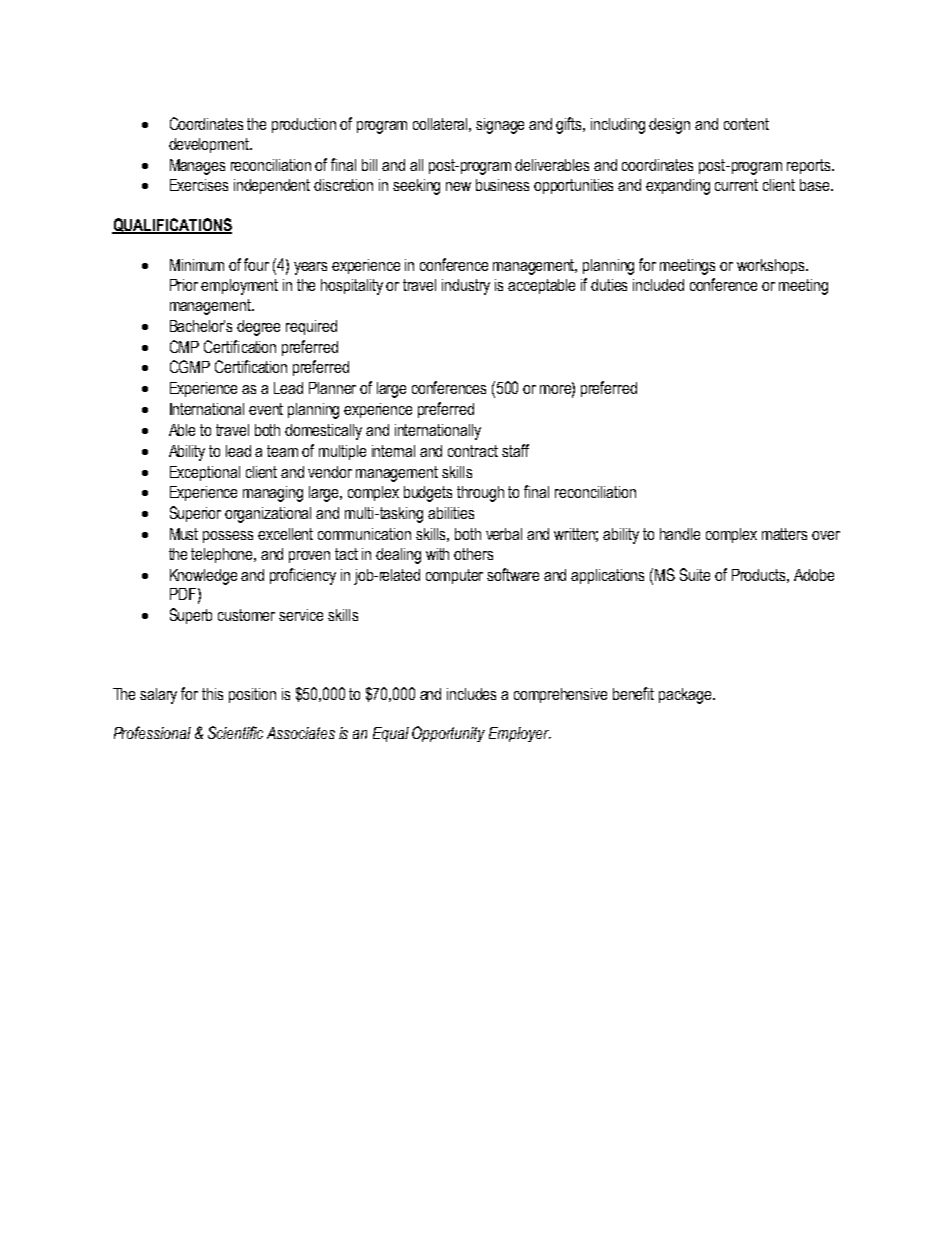  I want to click on staff, so click(515, 450).
